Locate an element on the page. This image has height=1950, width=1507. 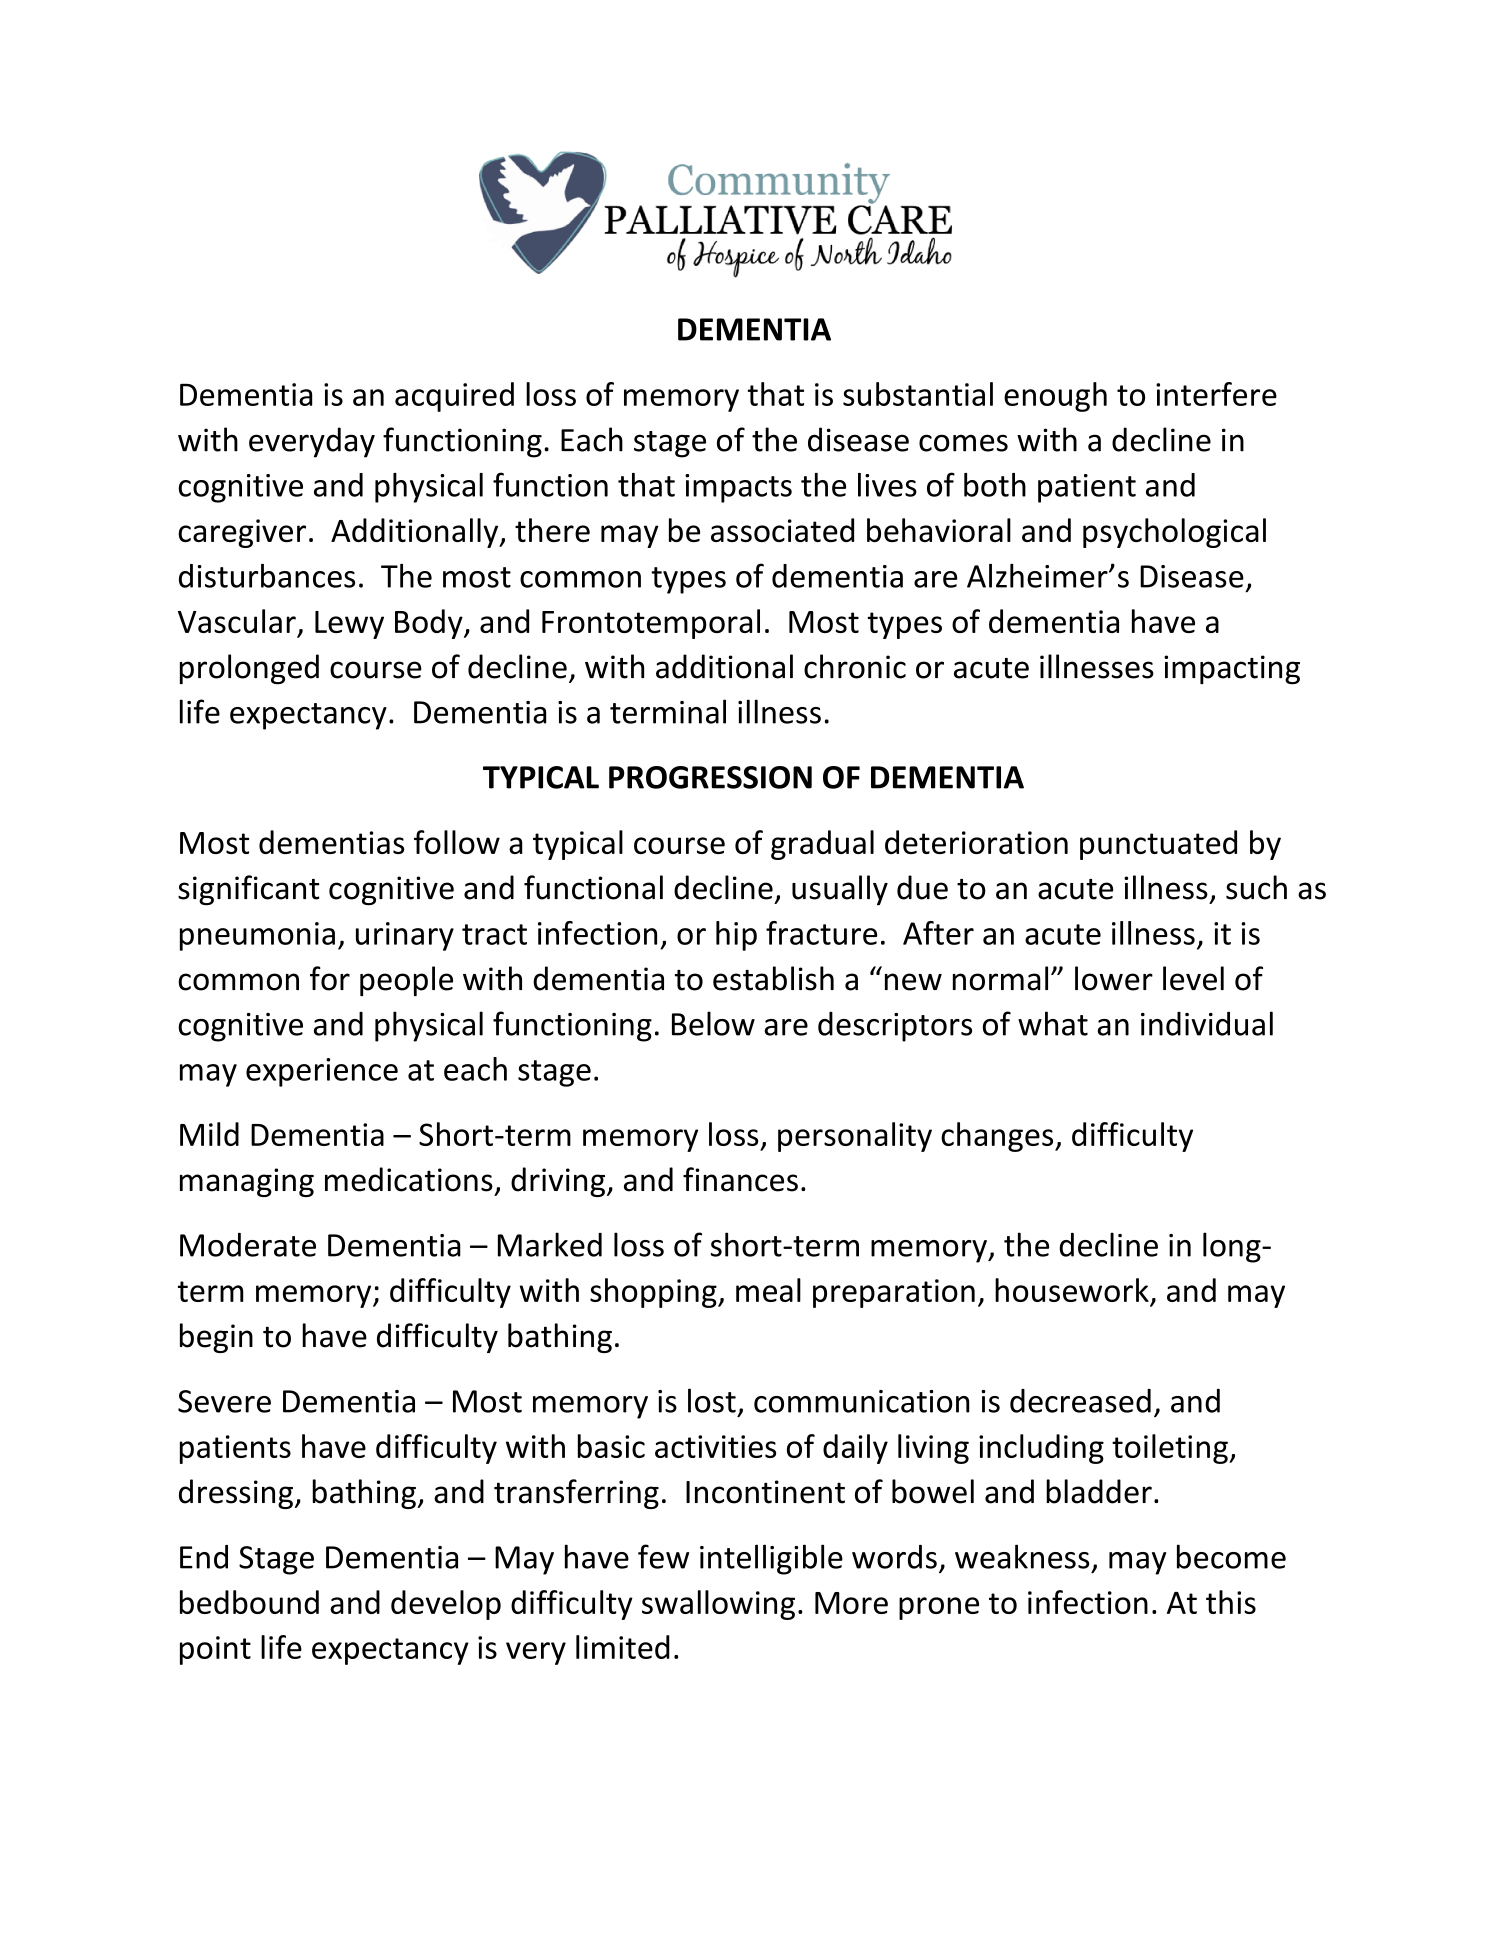
impacting is located at coordinates (1232, 670).
